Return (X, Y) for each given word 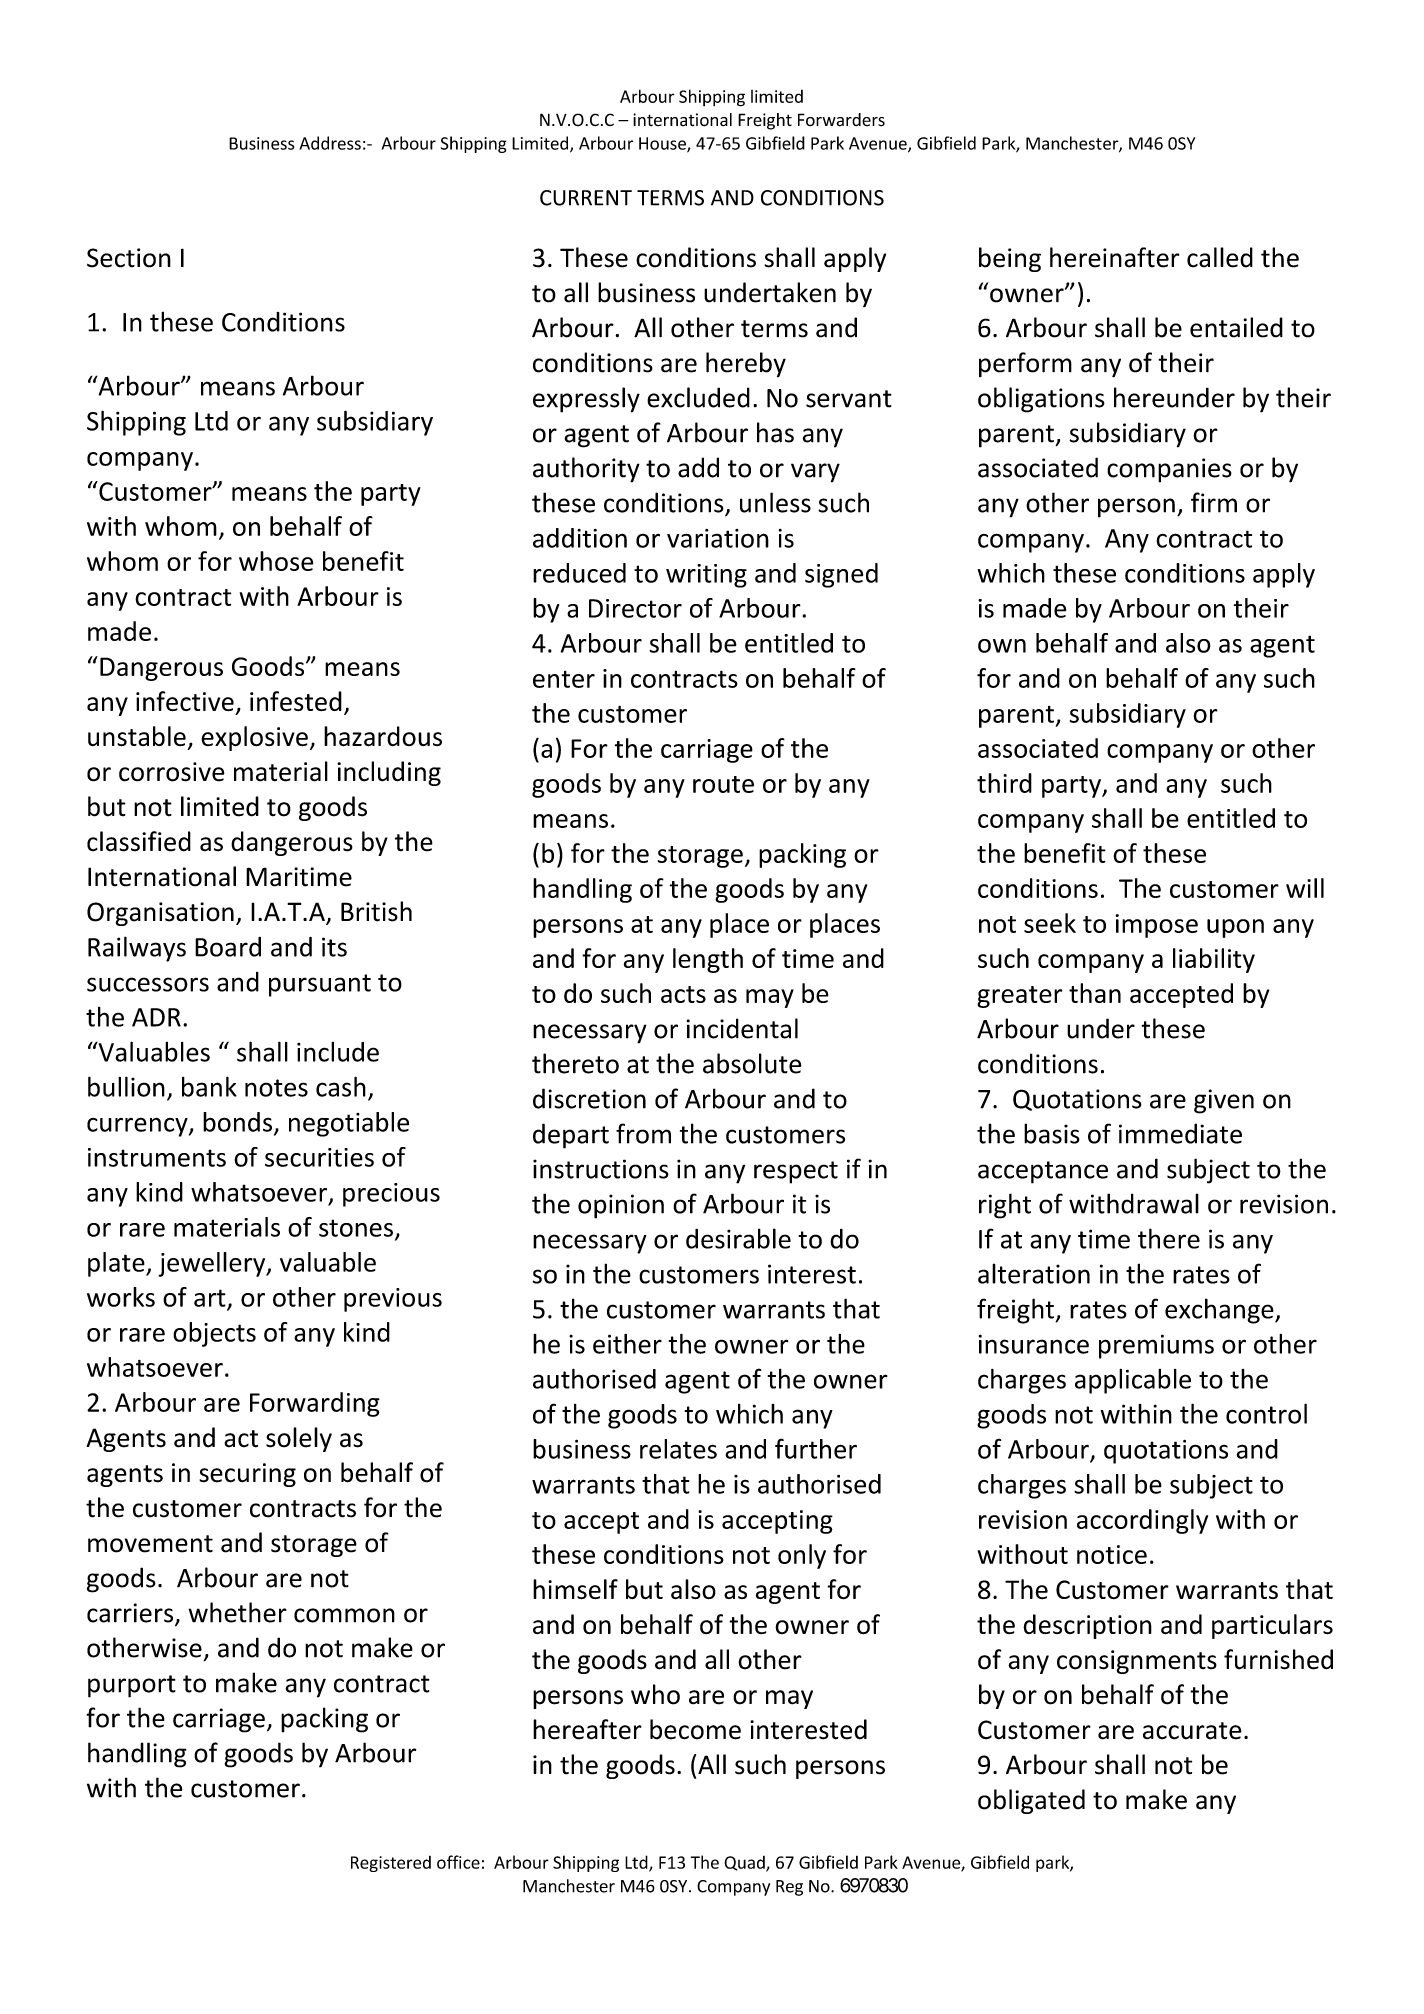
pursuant (320, 985)
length (708, 960)
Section (129, 258)
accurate (1192, 1731)
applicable (1133, 1381)
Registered (391, 1864)
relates (678, 1449)
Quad (745, 1864)
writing (706, 576)
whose (276, 561)
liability (1214, 960)
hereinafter (1114, 257)
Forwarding (315, 1404)
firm (1214, 502)
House (663, 144)
